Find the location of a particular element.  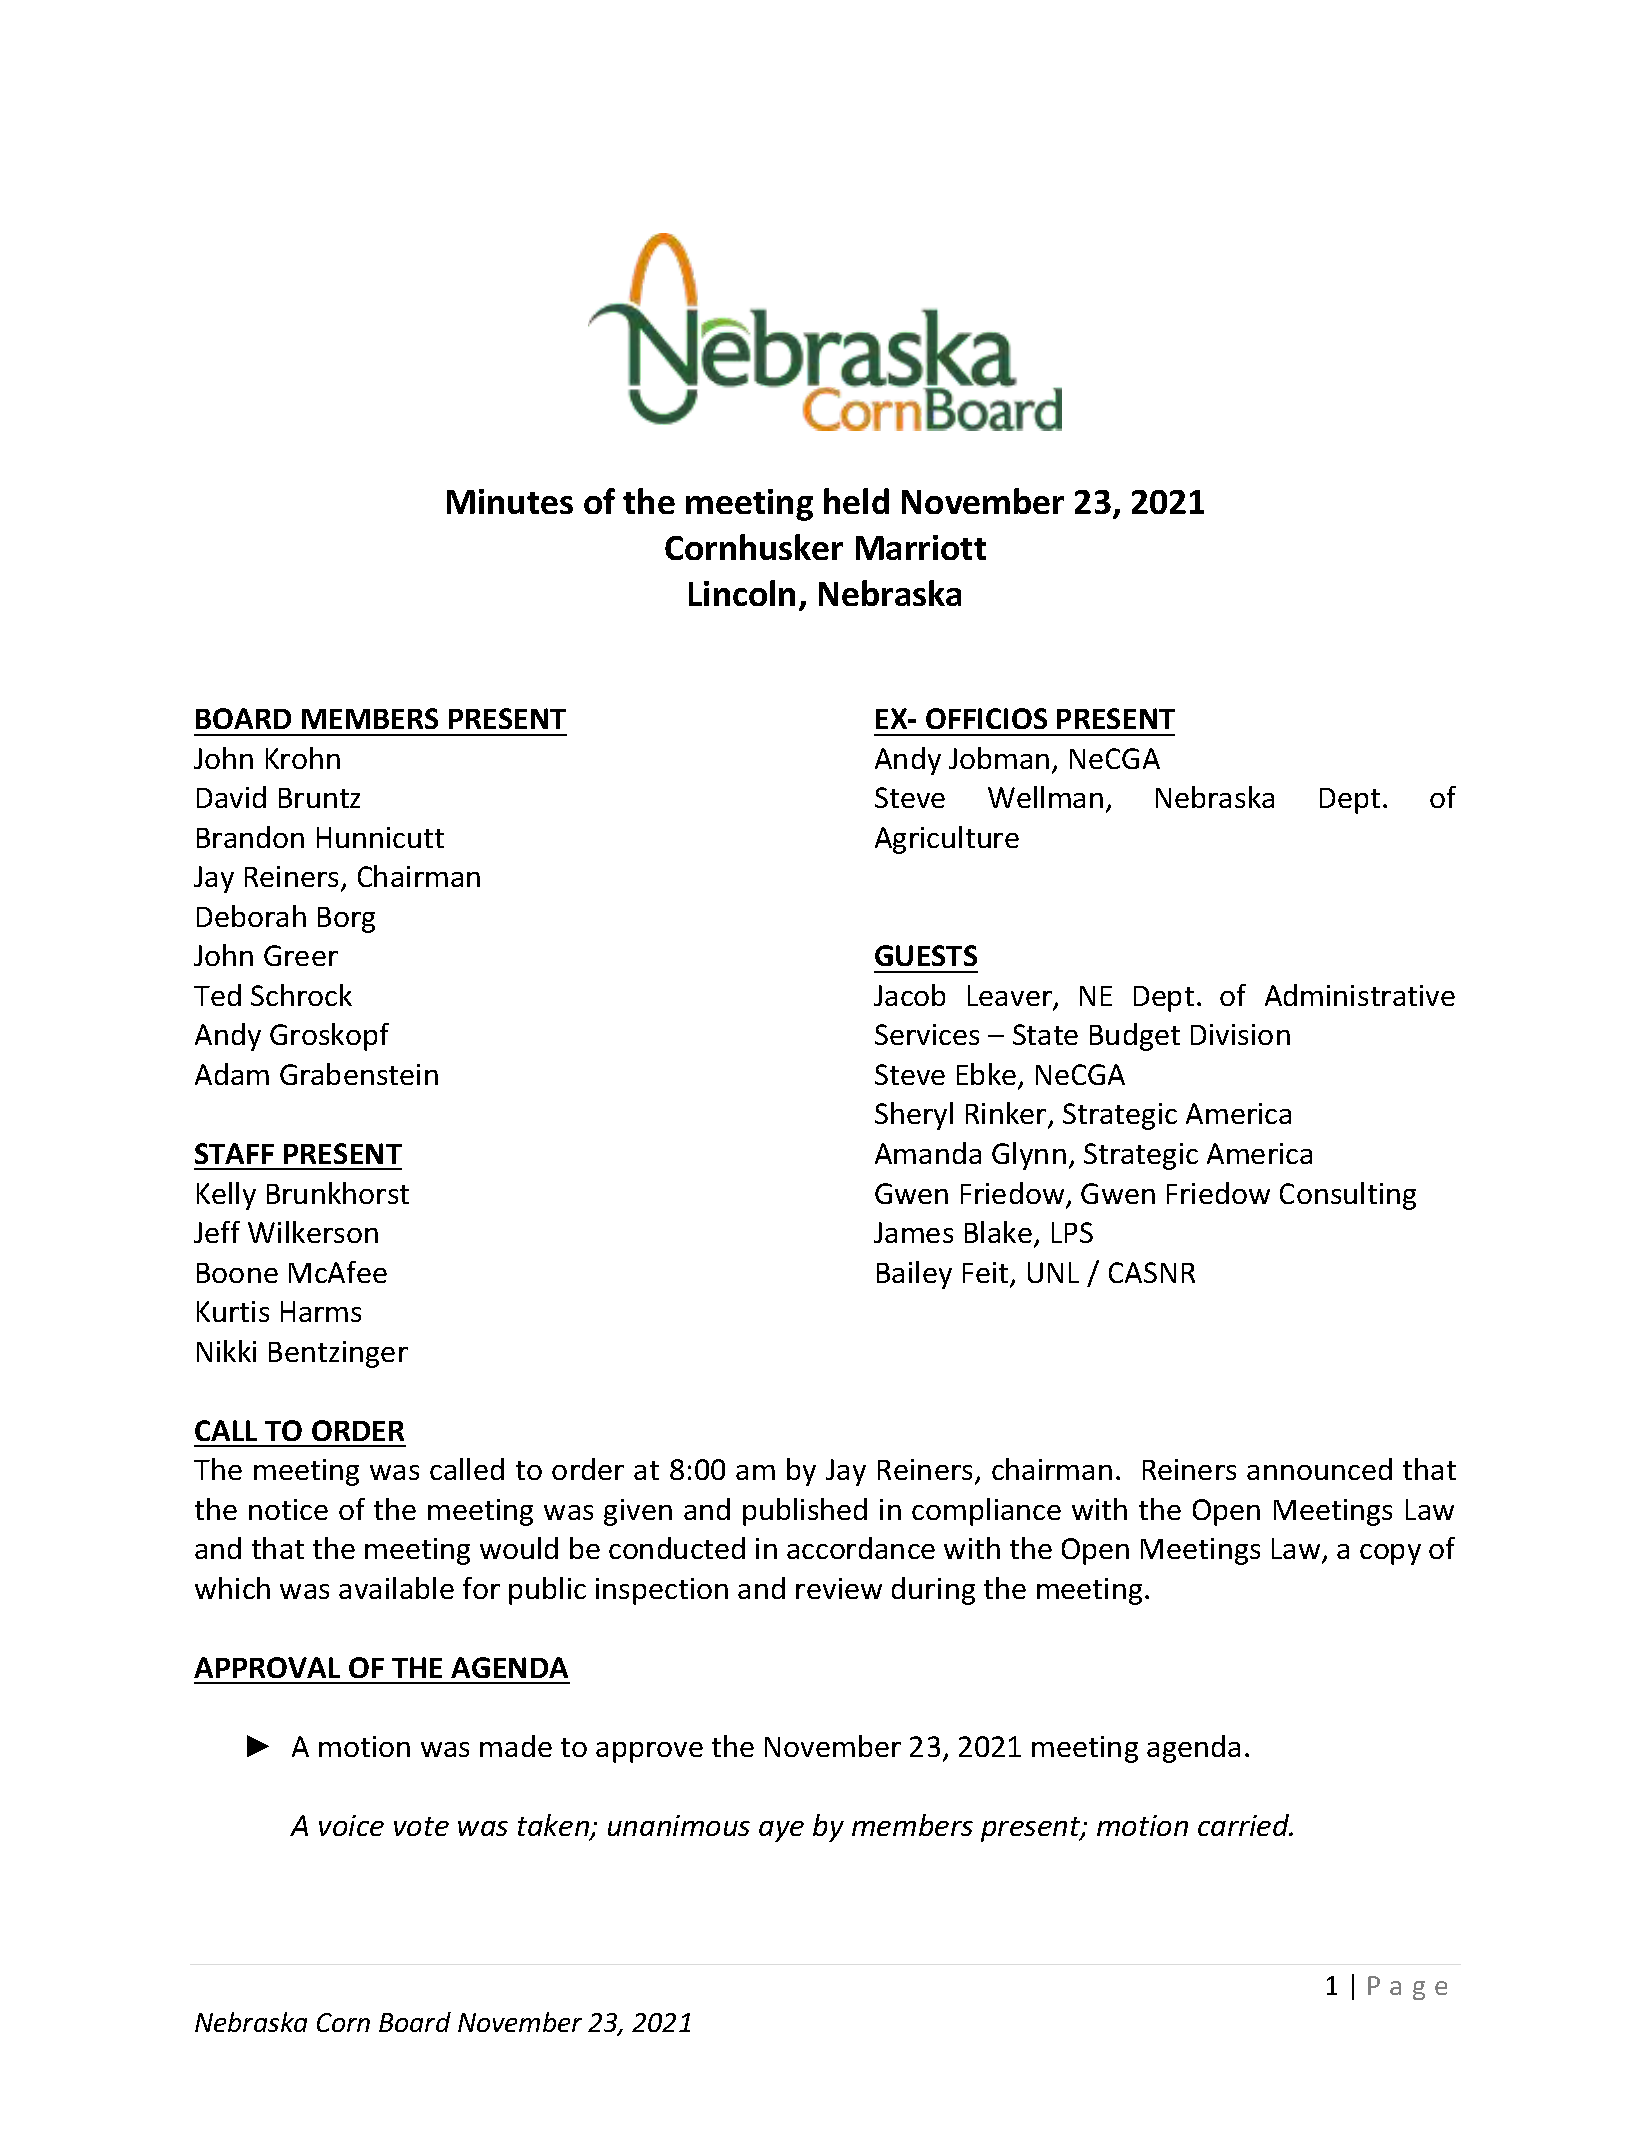

voice is located at coordinates (351, 1825).
